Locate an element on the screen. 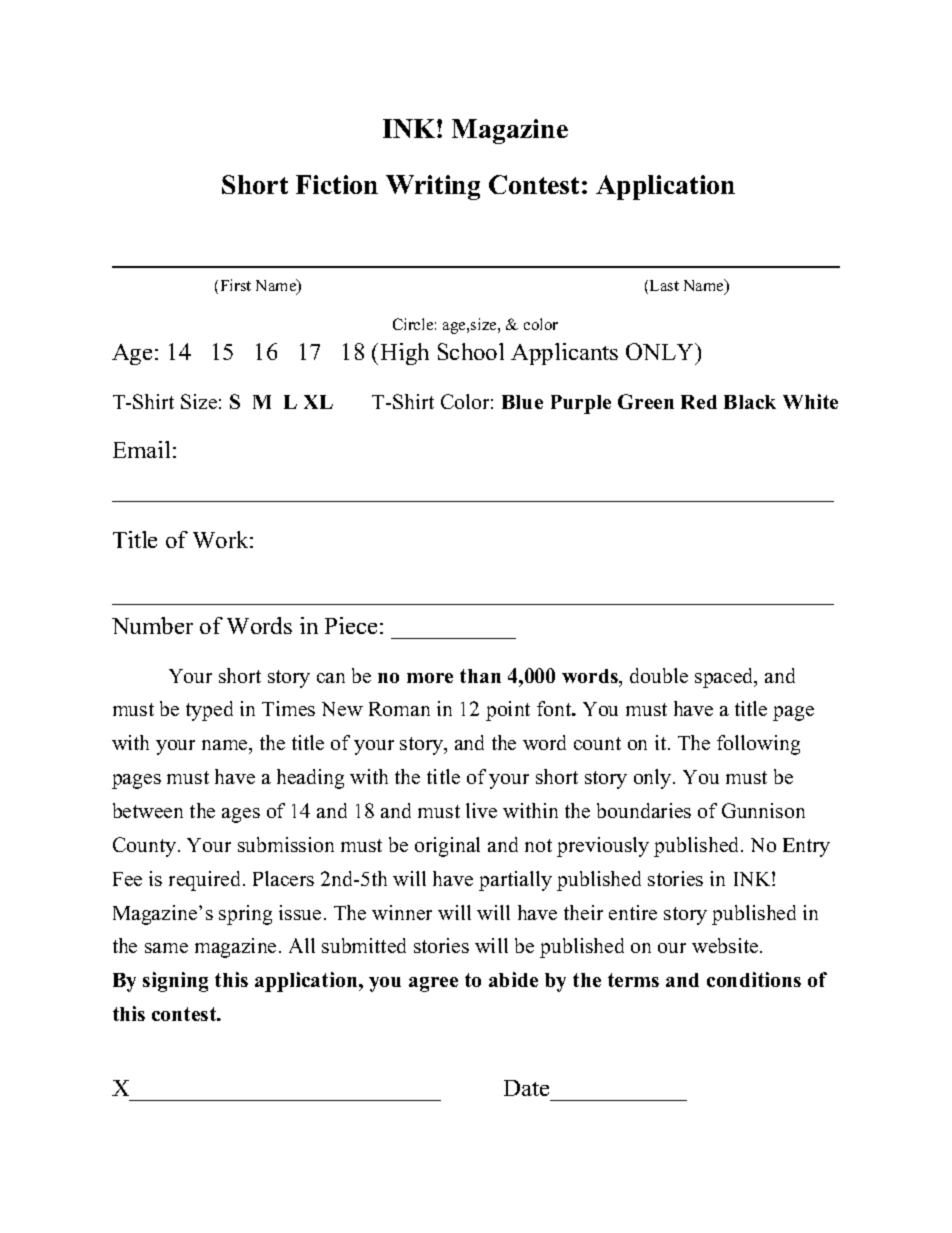 The image size is (952, 1233). agree is located at coordinates (433, 984).
